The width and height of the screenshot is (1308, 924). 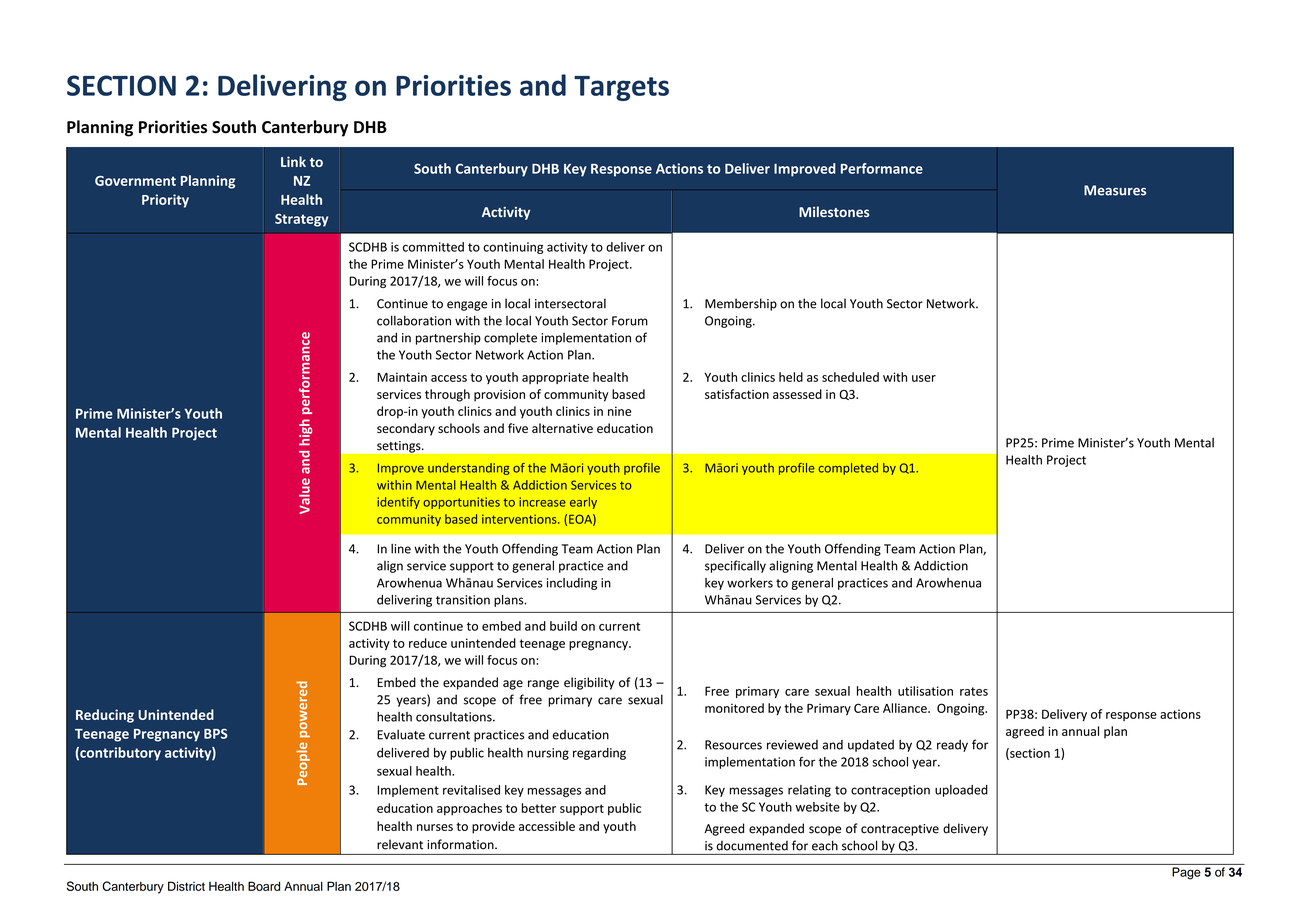 I want to click on Board, so click(x=264, y=886).
